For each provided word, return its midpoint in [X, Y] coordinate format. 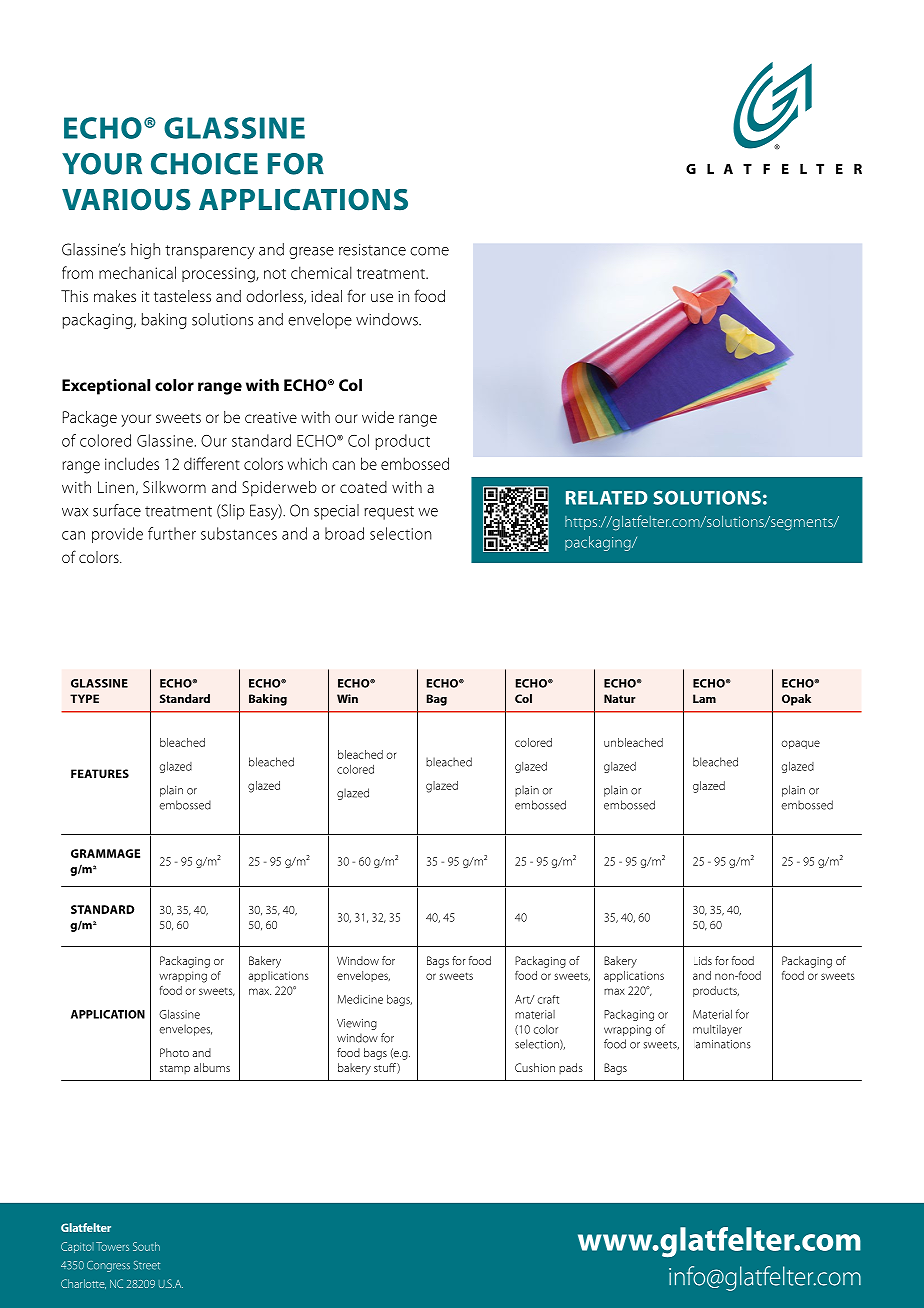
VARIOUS [126, 200]
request [389, 513]
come [429, 251]
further [172, 533]
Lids [703, 960]
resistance [372, 250]
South [146, 1246]
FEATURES [100, 773]
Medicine [360, 999]
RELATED [607, 498]
